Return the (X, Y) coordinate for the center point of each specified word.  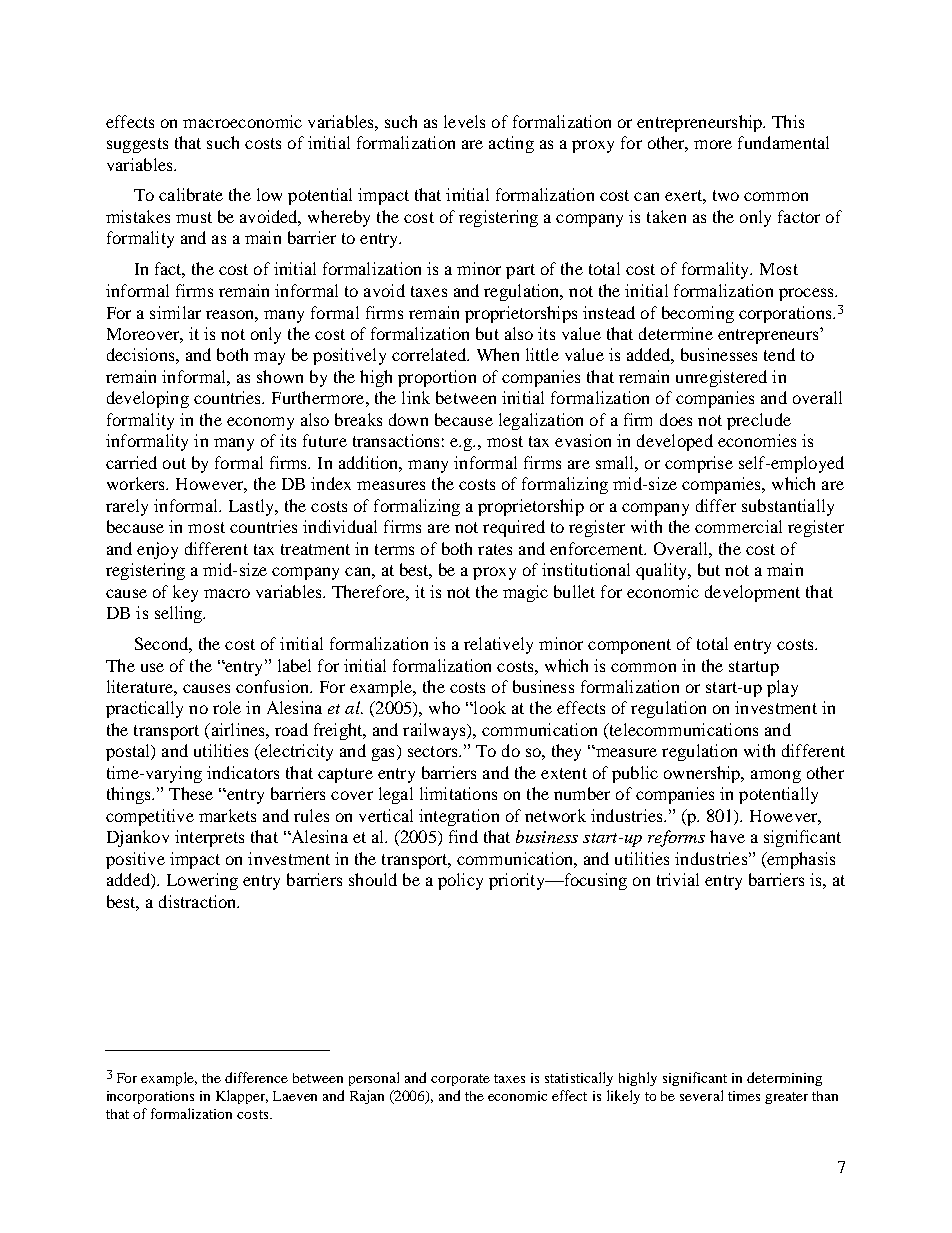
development (752, 593)
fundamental (783, 142)
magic (525, 593)
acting (511, 144)
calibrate (191, 194)
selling (180, 614)
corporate (460, 1080)
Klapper (242, 1097)
